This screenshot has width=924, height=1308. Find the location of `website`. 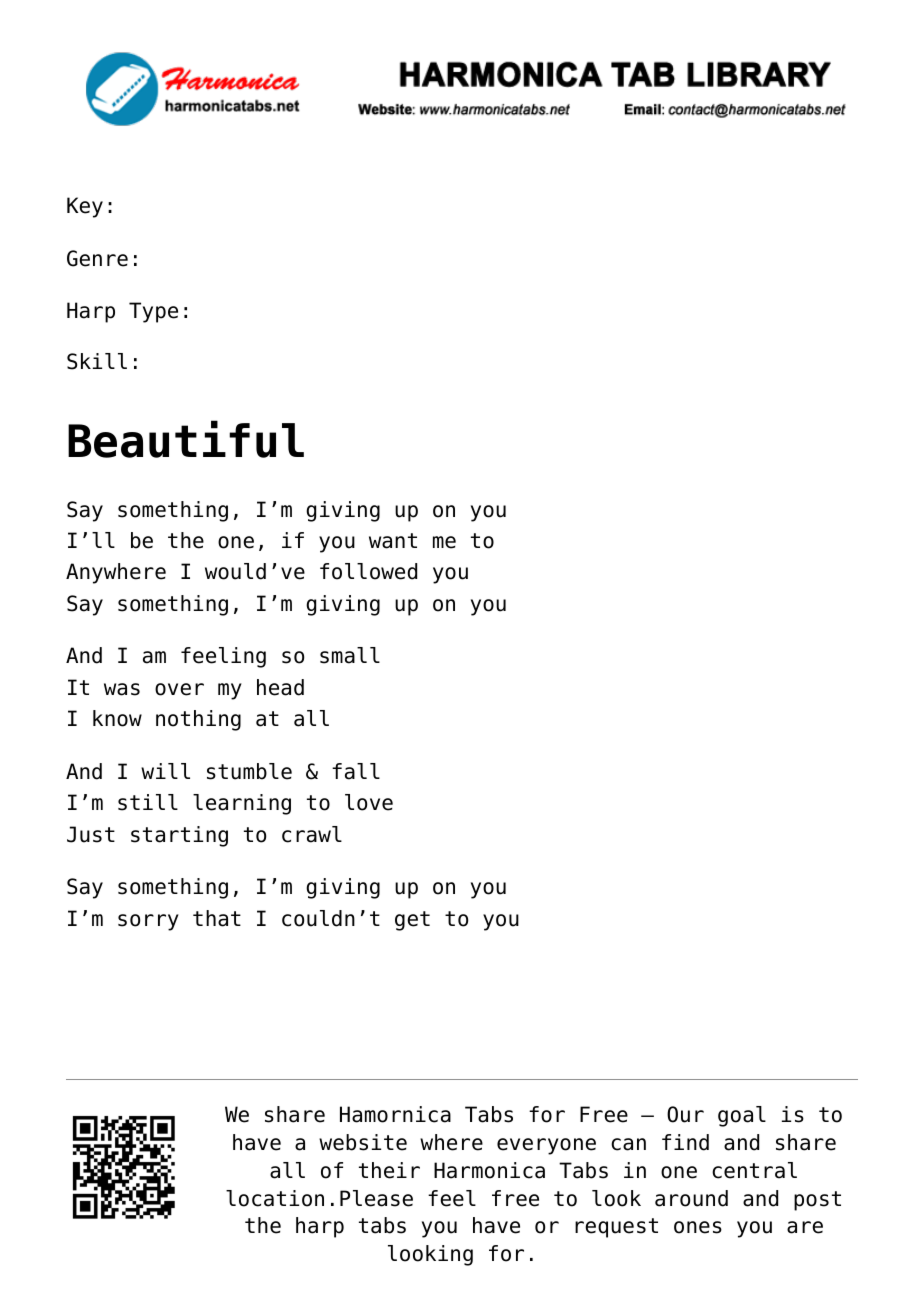

website is located at coordinates (363, 1142).
